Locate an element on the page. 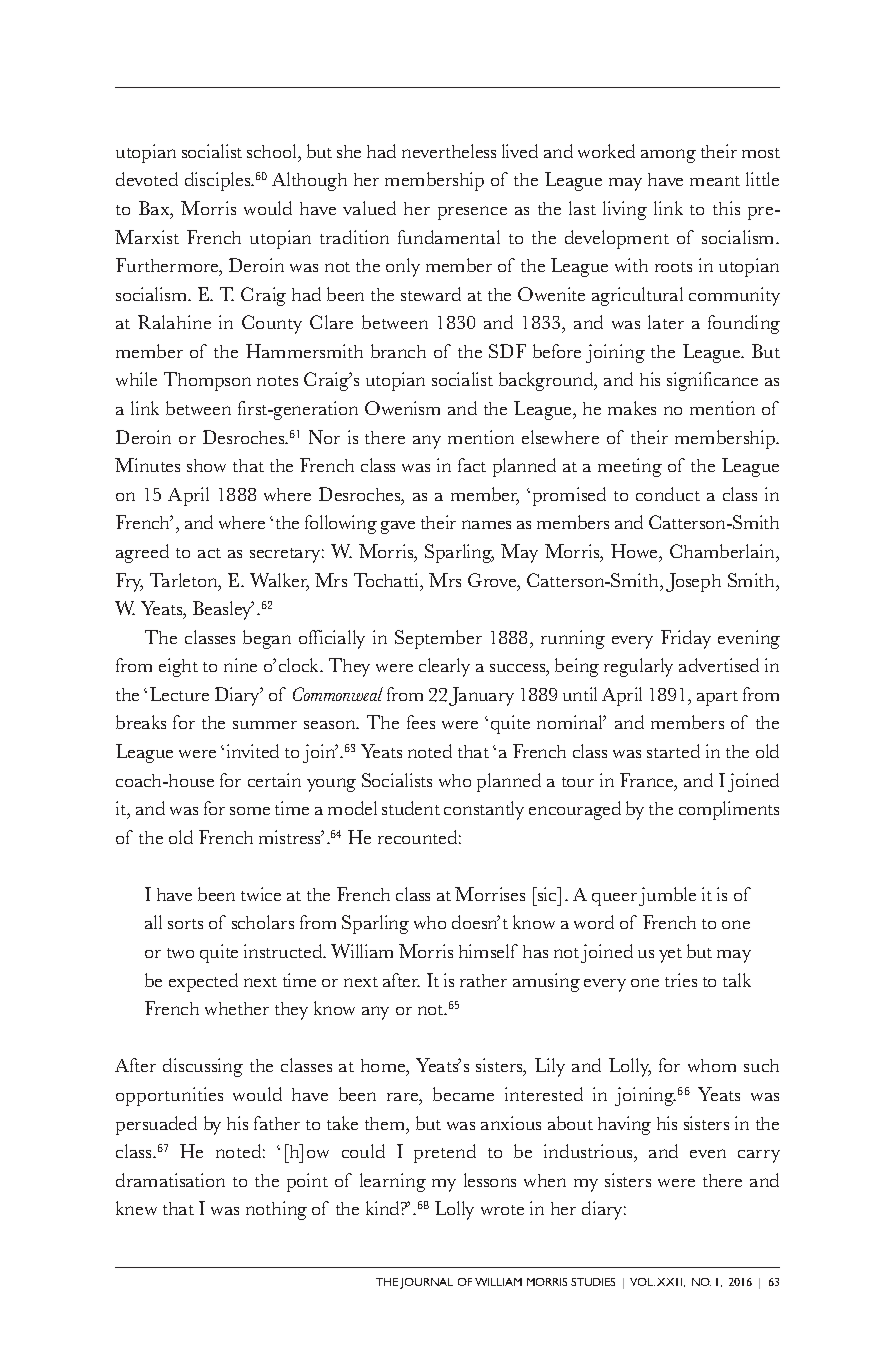 The image size is (896, 1354). names is located at coordinates (486, 524).
